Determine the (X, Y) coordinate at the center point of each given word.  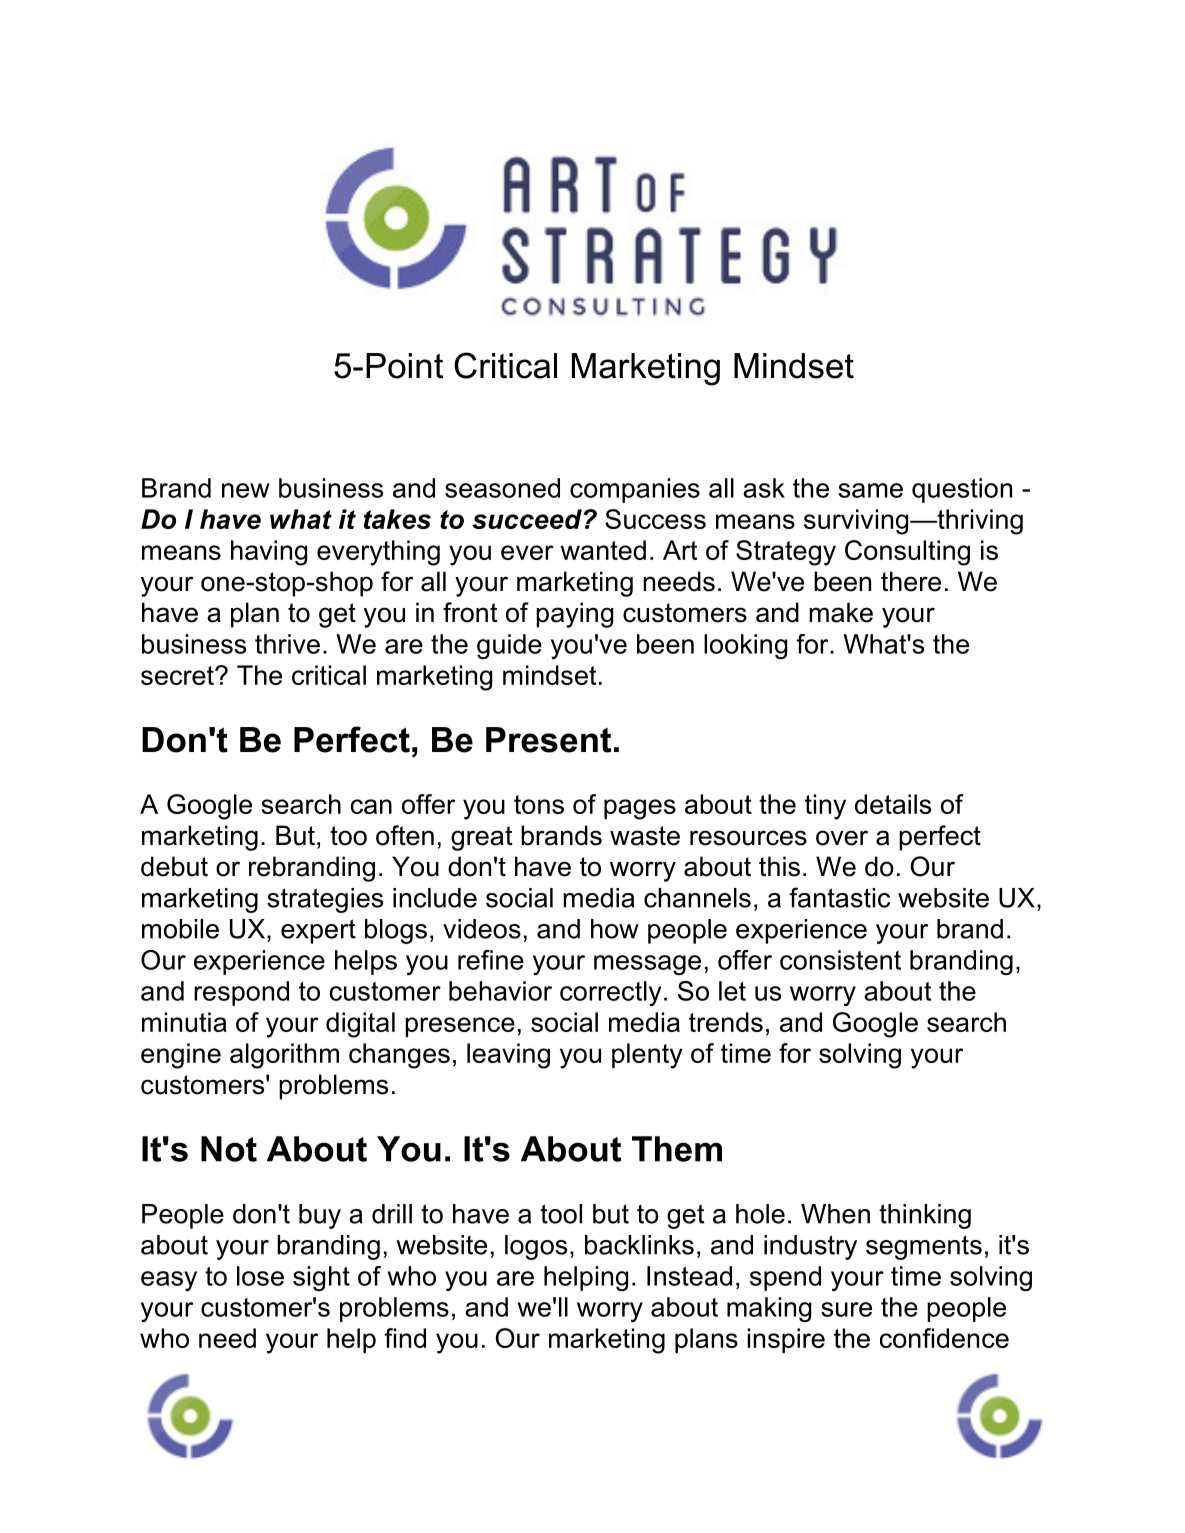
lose (260, 1276)
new (246, 490)
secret (178, 675)
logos (536, 1247)
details (893, 804)
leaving (508, 1056)
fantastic (839, 897)
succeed (528, 519)
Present (548, 740)
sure (846, 1309)
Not (229, 1149)
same (870, 490)
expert (318, 931)
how (615, 929)
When (835, 1214)
